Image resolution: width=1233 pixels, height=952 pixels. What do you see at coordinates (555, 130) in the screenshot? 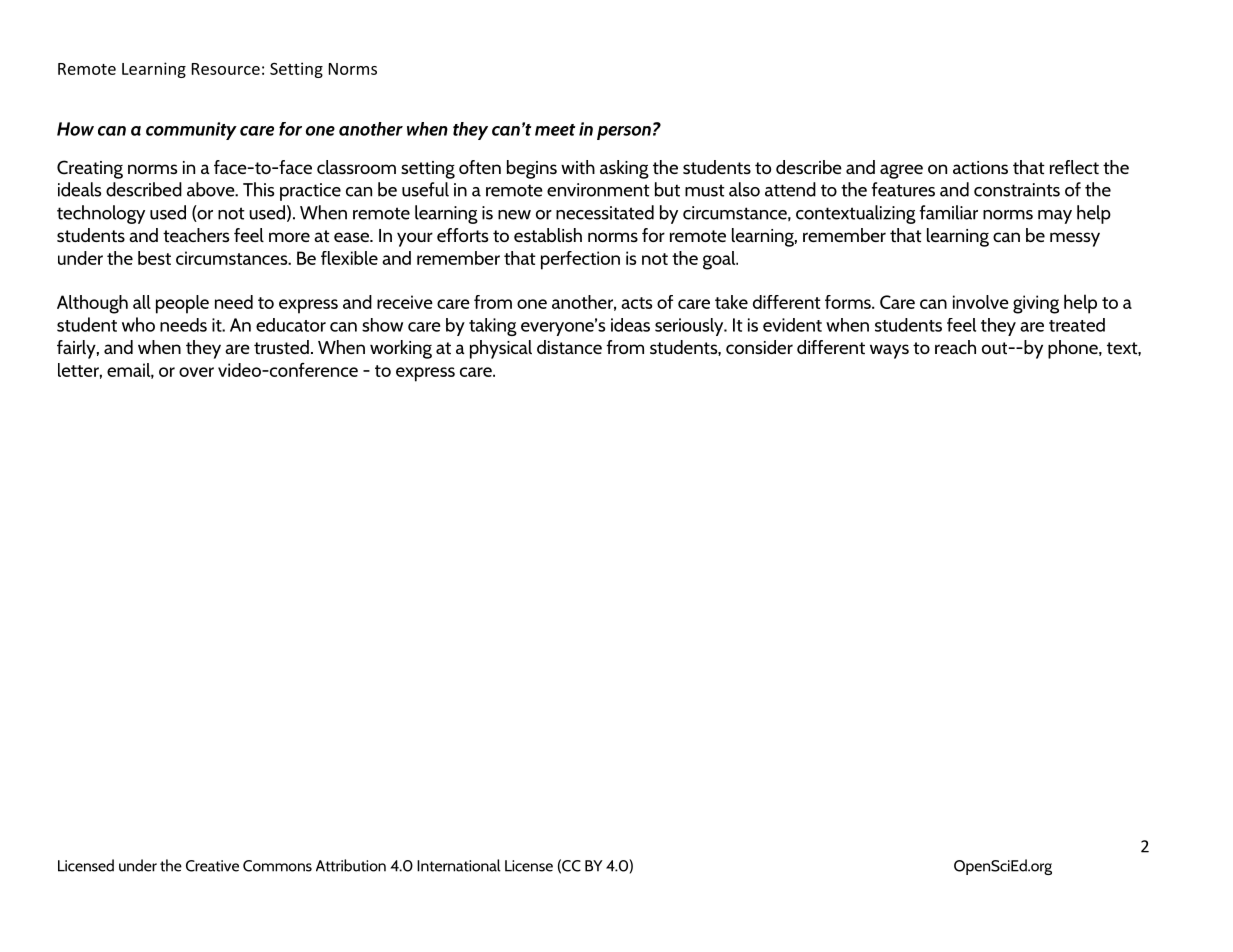
I see `meet` at bounding box center [555, 130].
